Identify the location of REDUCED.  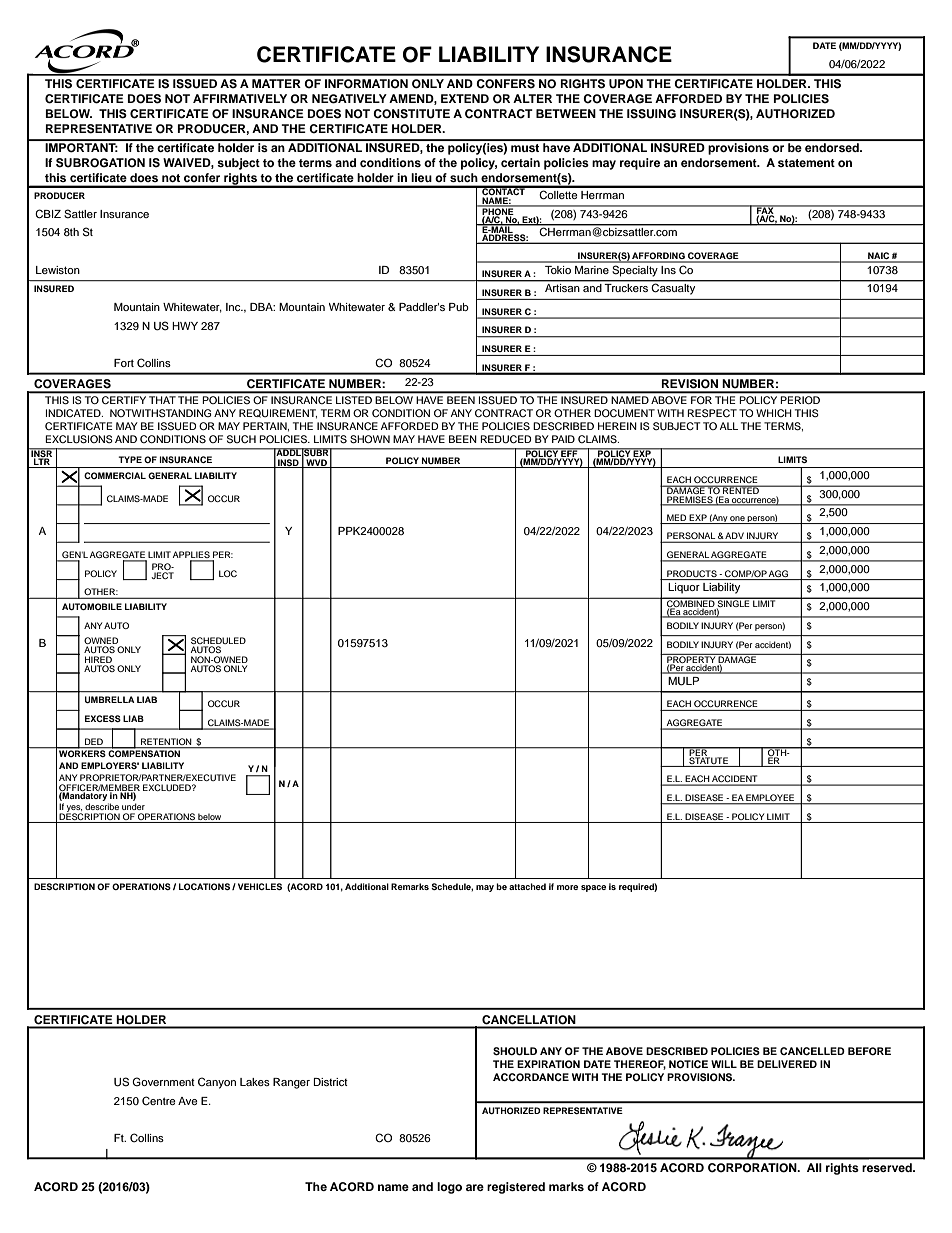
(505, 439).
